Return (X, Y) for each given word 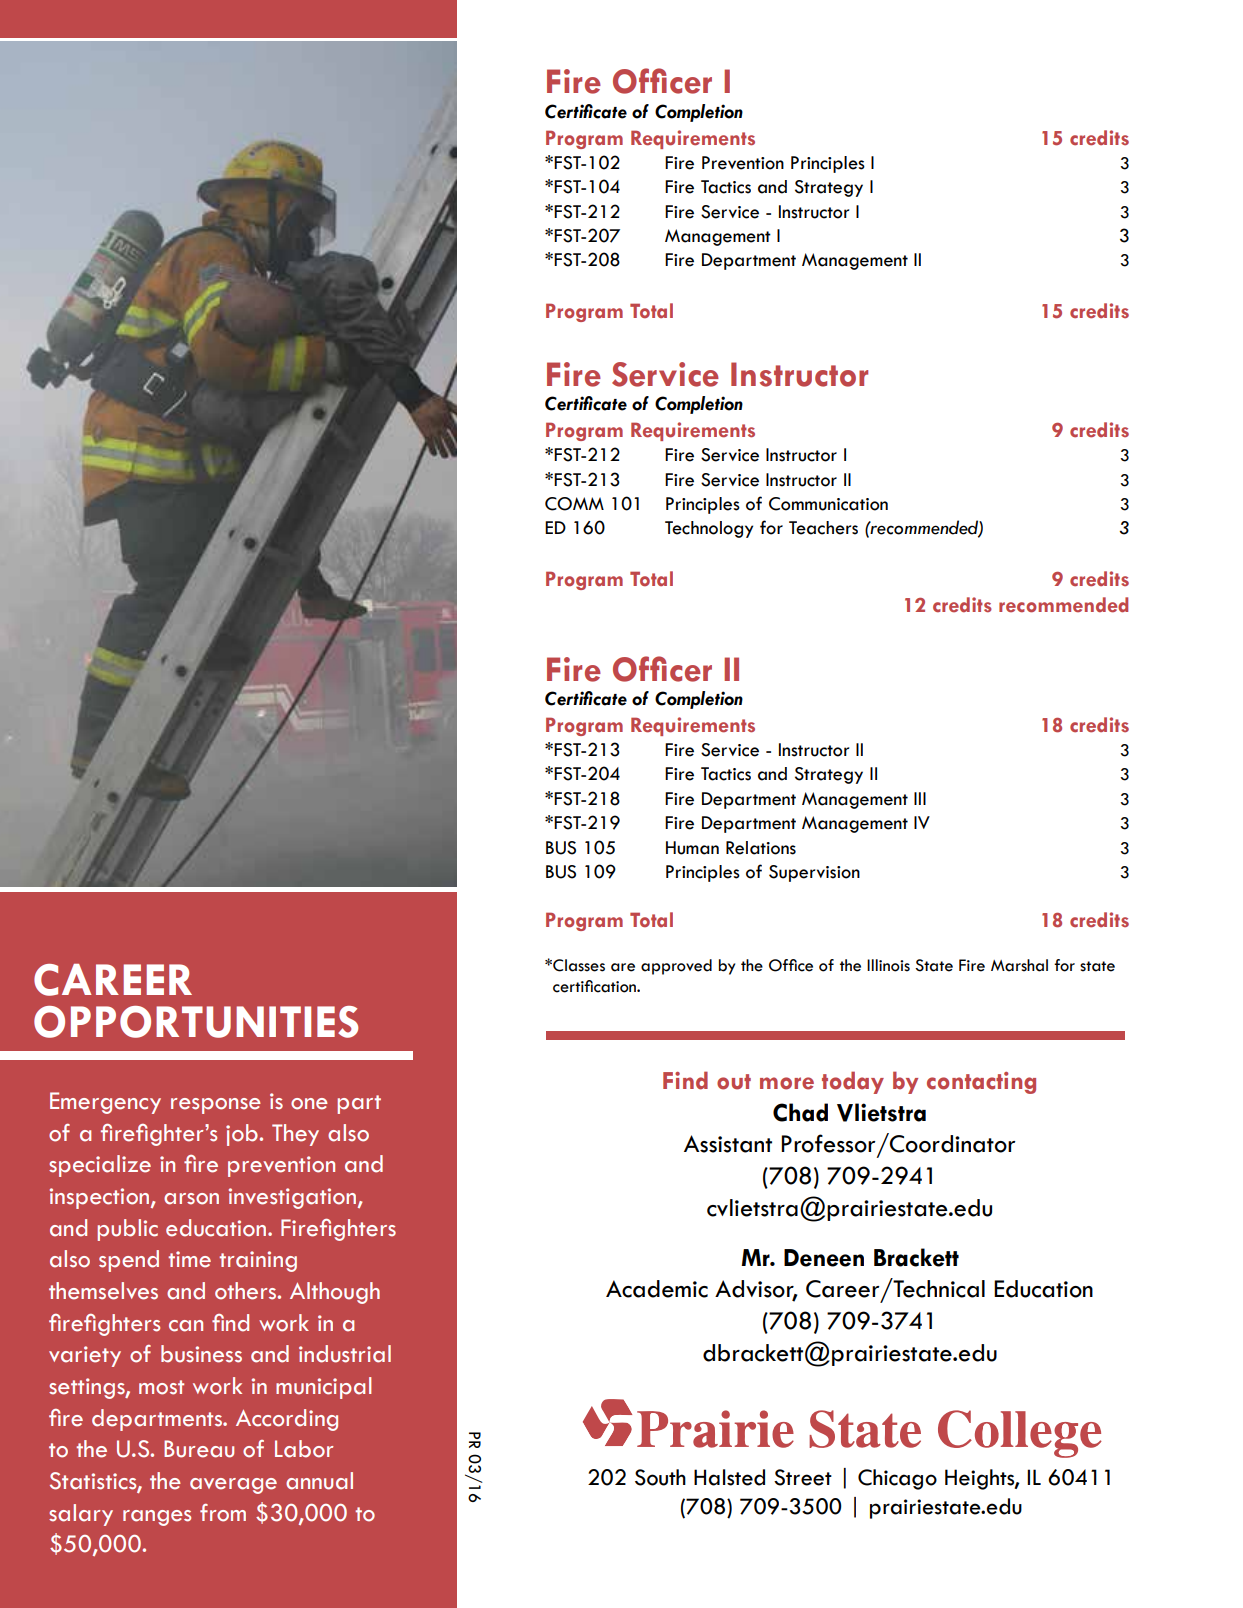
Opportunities (196, 1022)
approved (676, 967)
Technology (709, 529)
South (660, 1477)
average (233, 1486)
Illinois (888, 965)
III (920, 798)
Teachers (823, 528)
